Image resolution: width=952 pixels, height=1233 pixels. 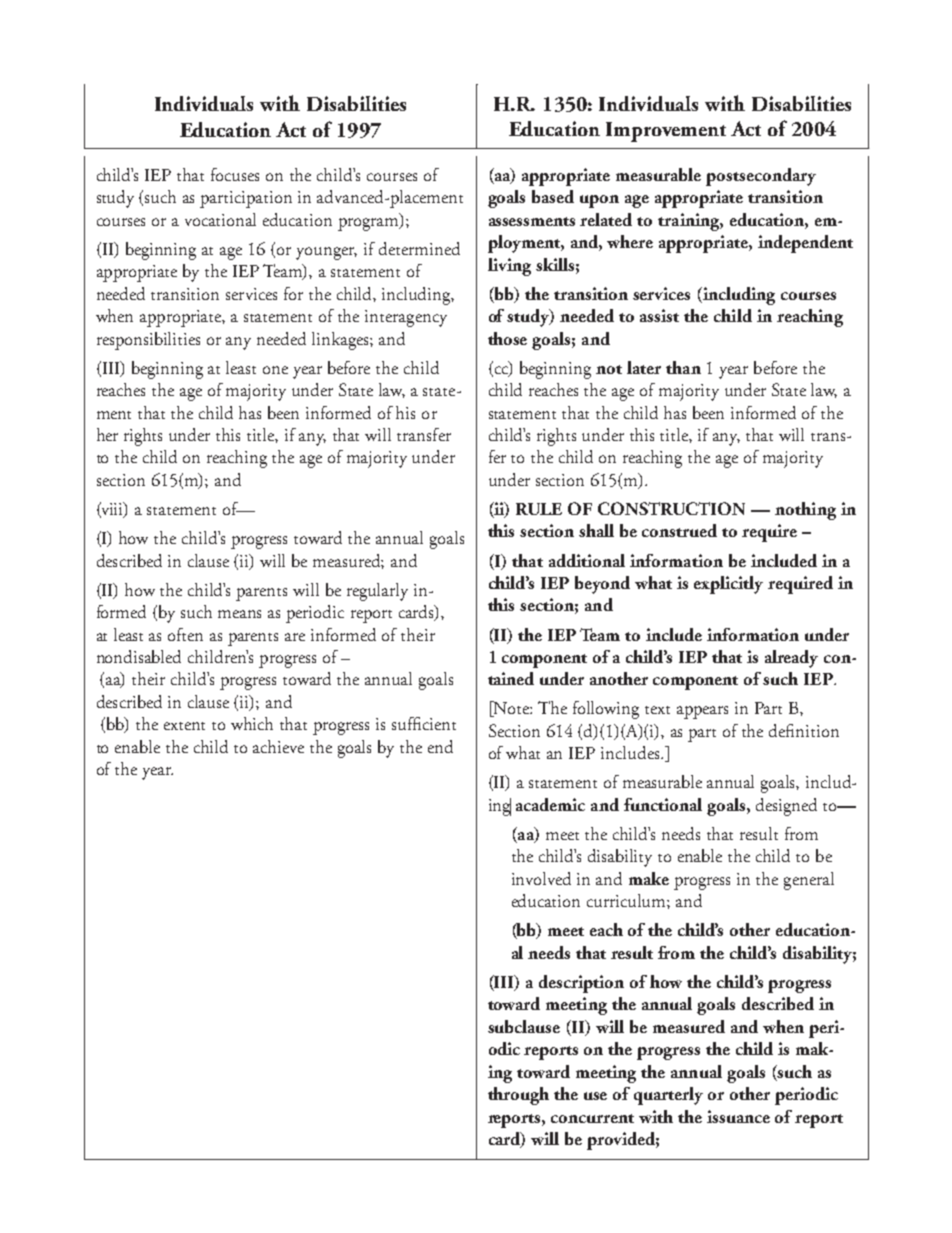 I want to click on vocational, so click(x=220, y=219).
